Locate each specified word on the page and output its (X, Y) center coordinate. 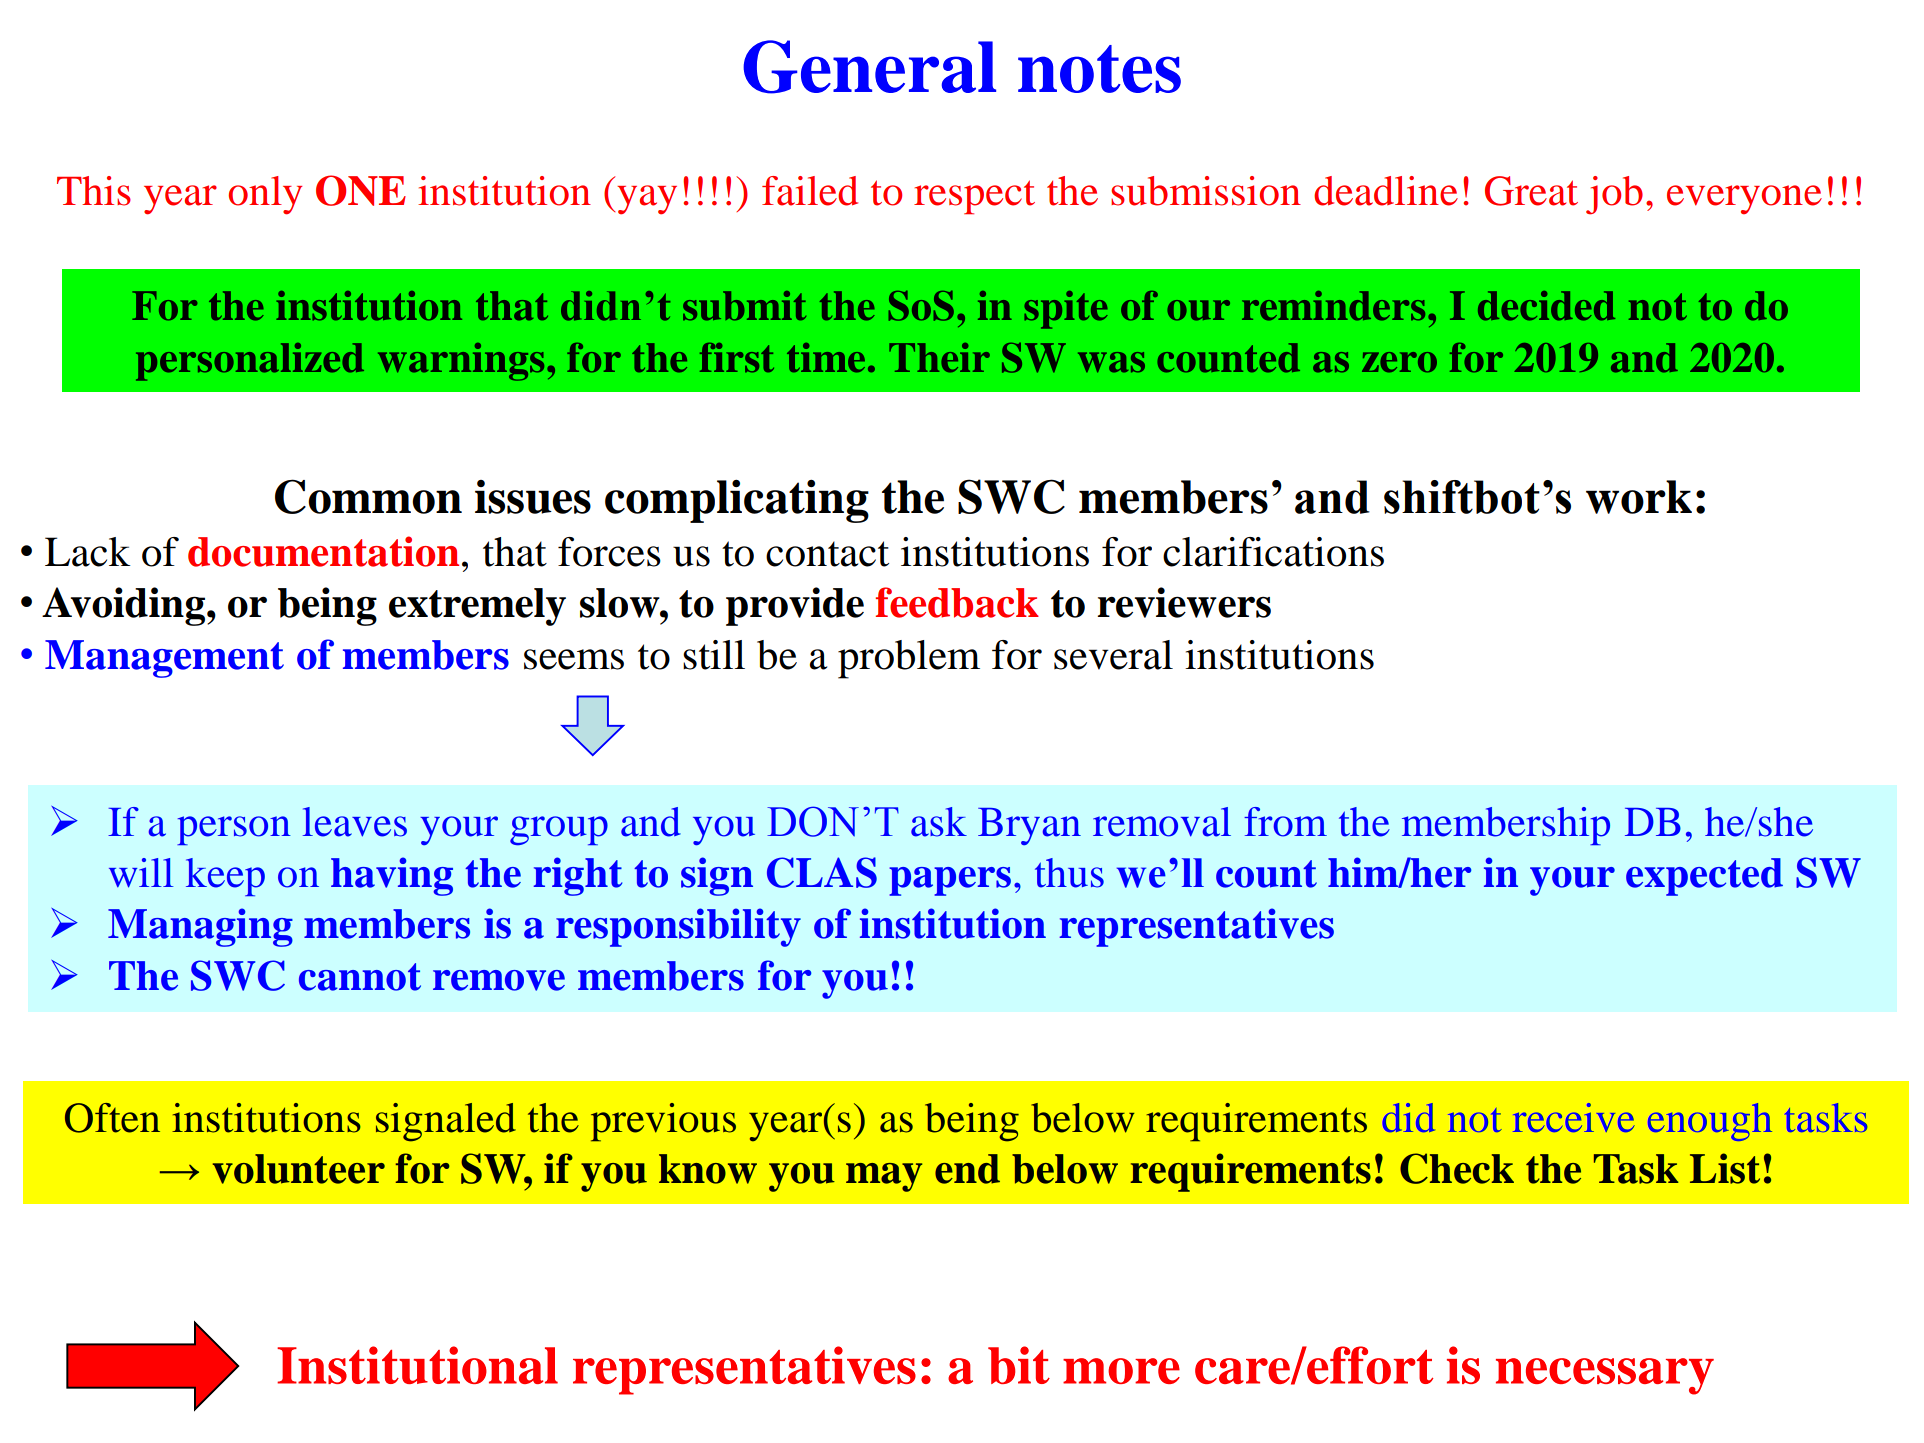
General (869, 67)
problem (909, 659)
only (265, 195)
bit (1019, 1365)
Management (164, 659)
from (1285, 822)
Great (1531, 191)
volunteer (299, 1169)
